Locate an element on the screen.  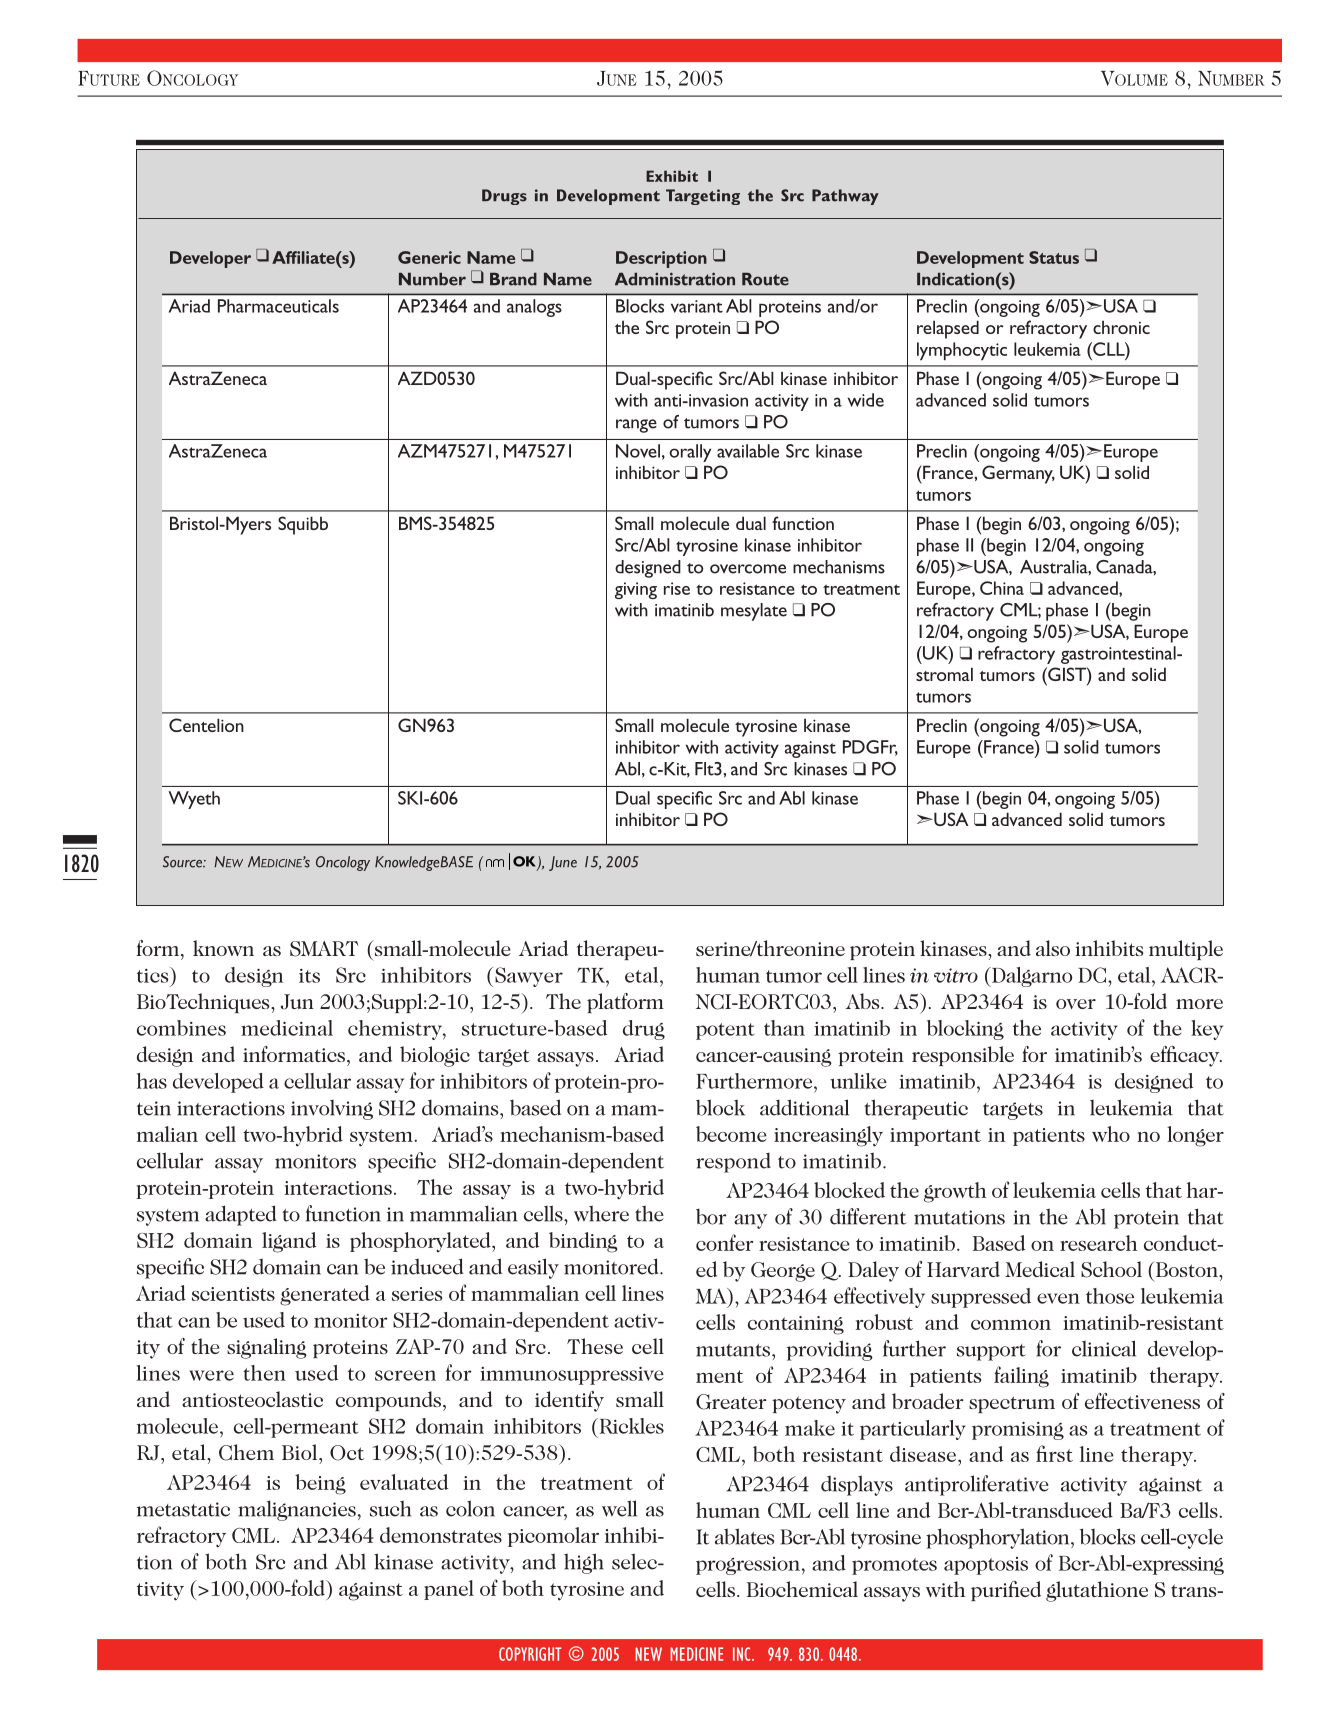
Status is located at coordinates (1054, 257).
